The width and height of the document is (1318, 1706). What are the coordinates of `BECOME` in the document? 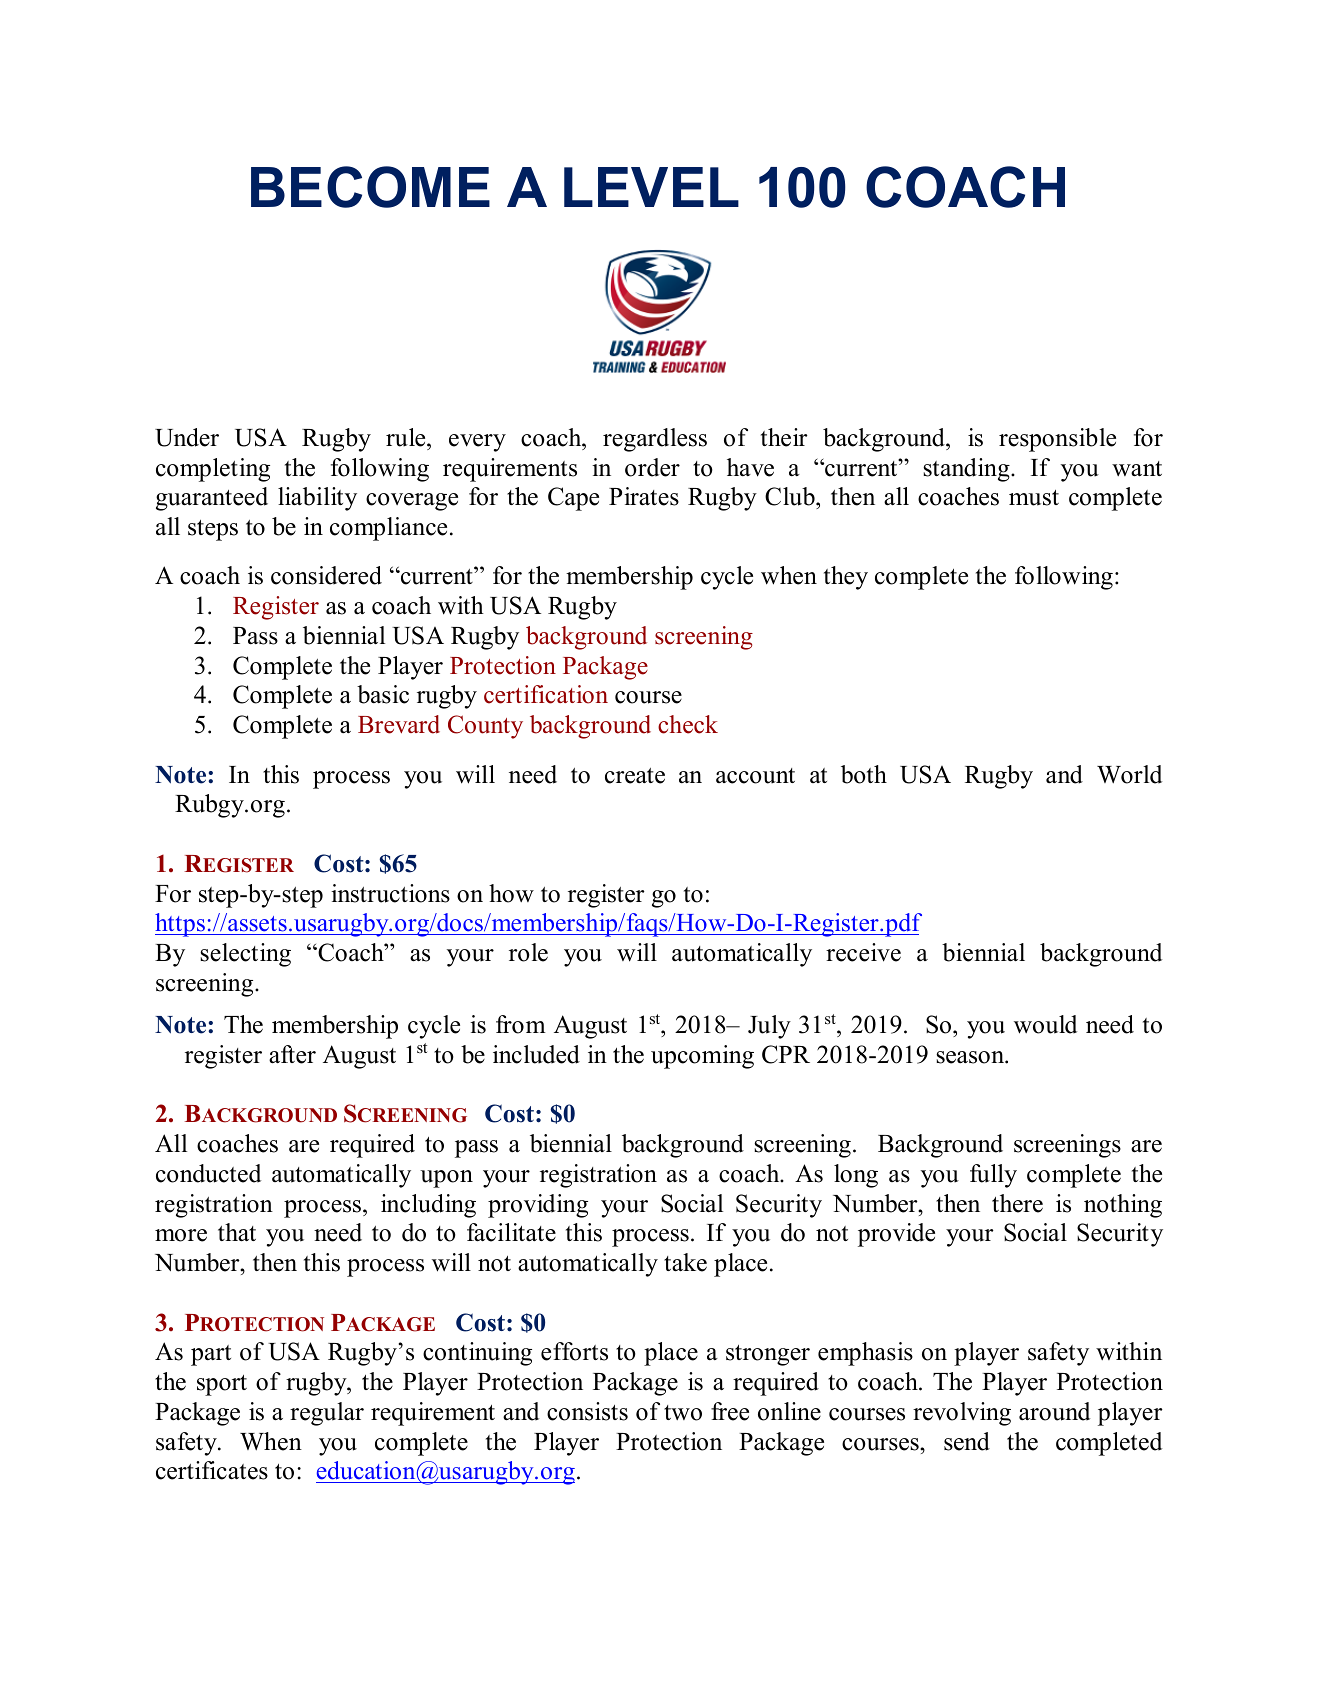 It's located at (370, 187).
